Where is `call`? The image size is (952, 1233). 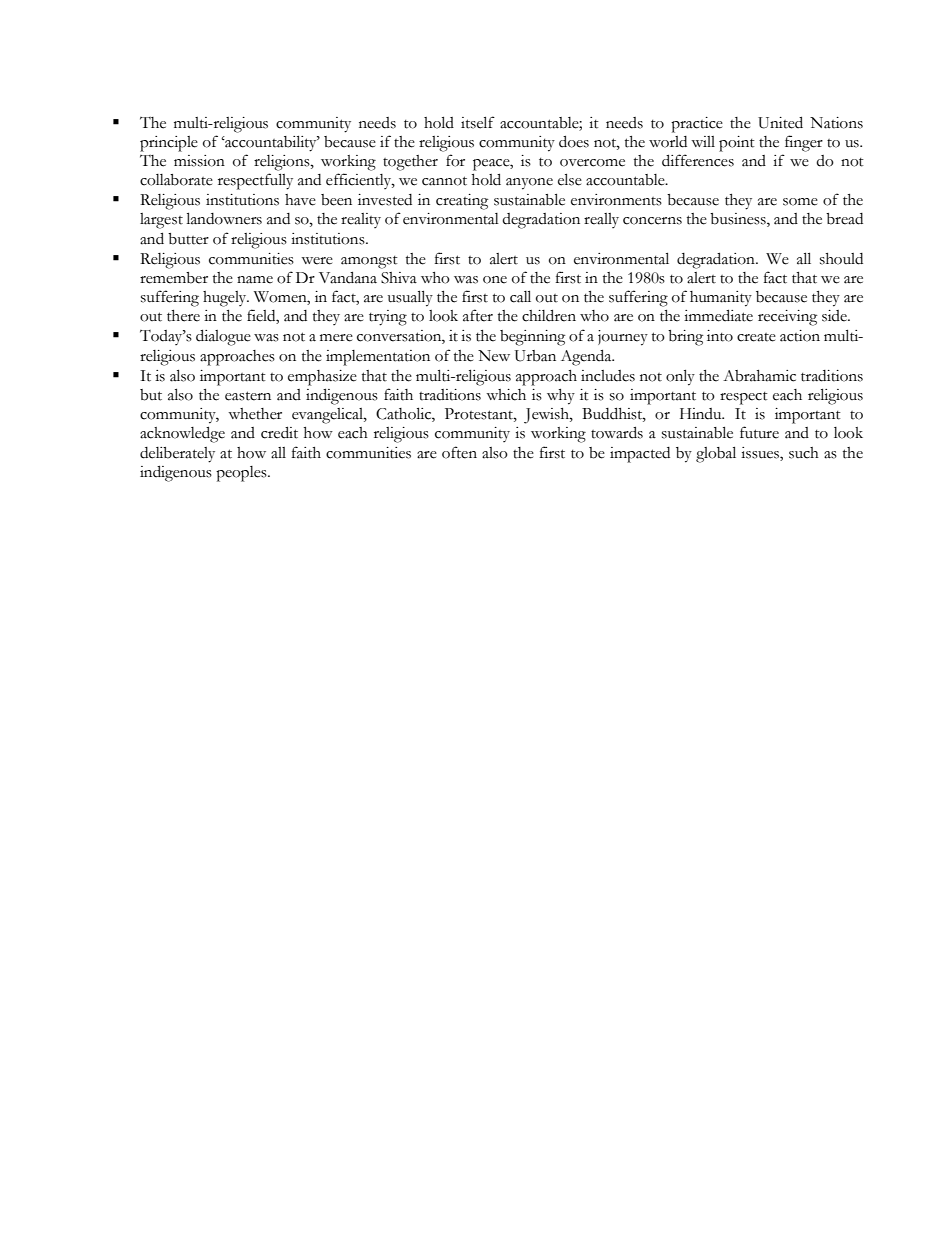 call is located at coordinates (520, 296).
